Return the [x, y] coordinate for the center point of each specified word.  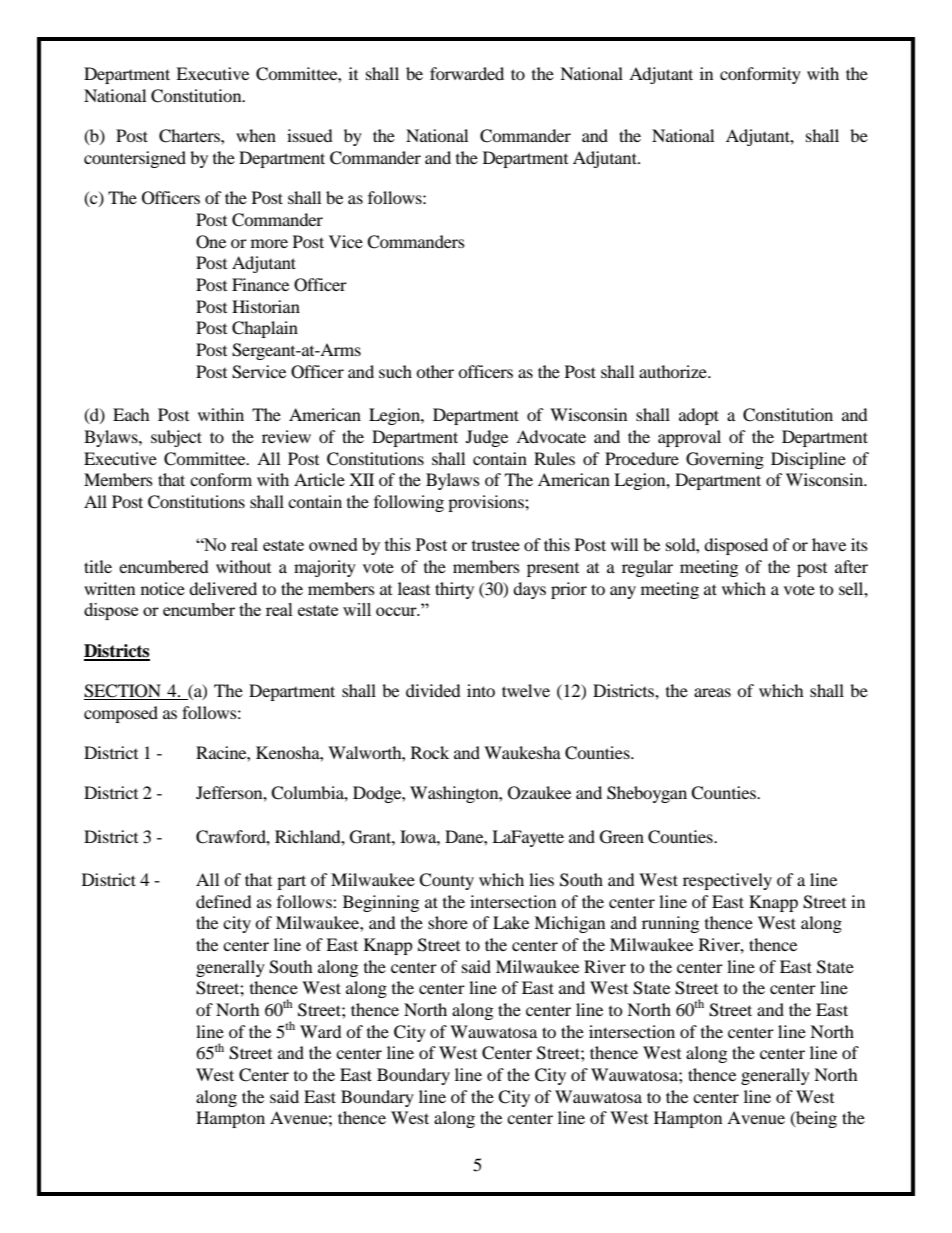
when [256, 135]
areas [712, 692]
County [446, 881]
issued [310, 135]
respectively [727, 881]
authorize [674, 371]
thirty [454, 590]
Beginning [381, 903]
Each [131, 414]
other [435, 371]
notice [163, 588]
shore [448, 922]
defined [224, 901]
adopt [699, 416]
